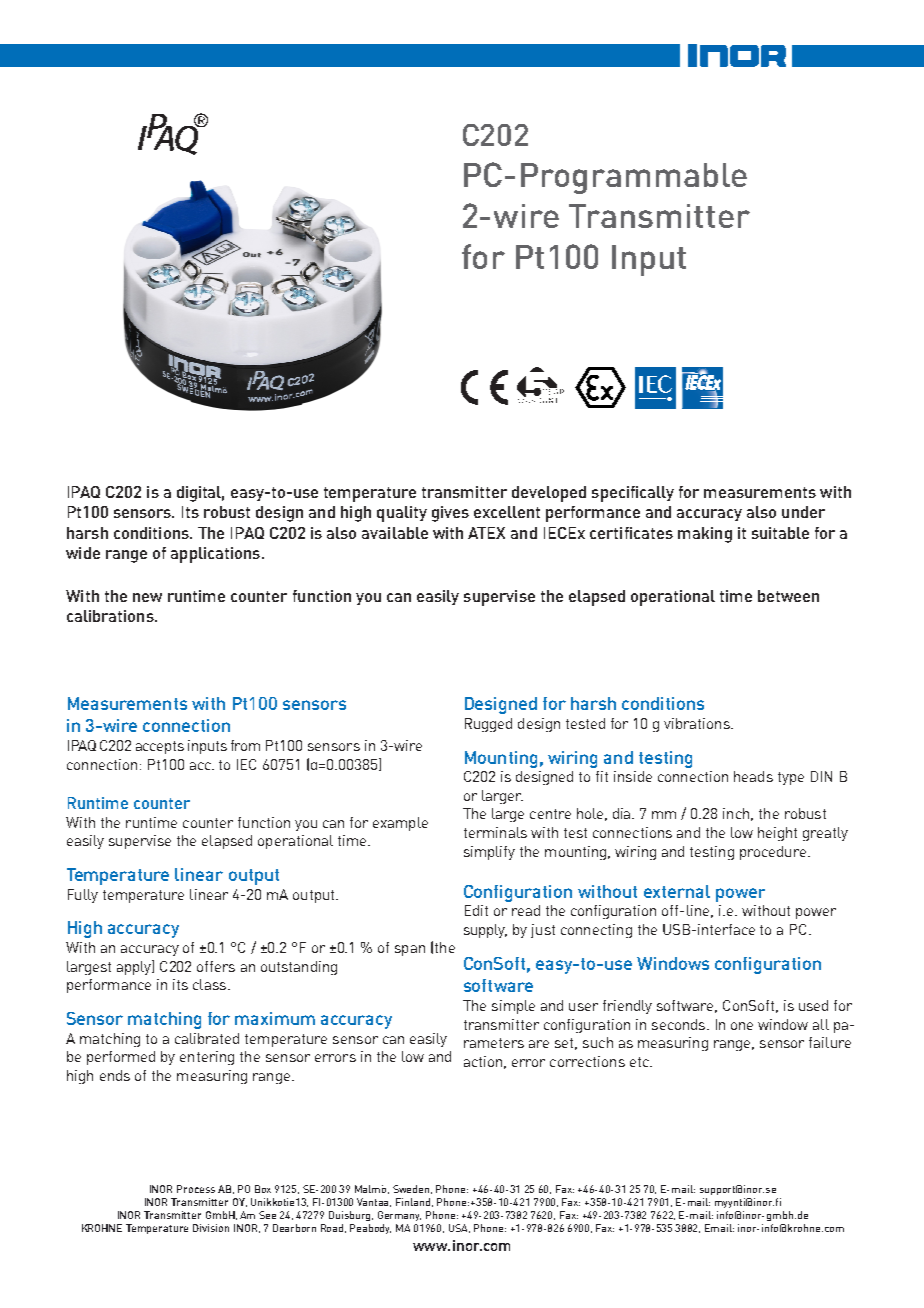 This page has height=1308, width=924. I want to click on simplify, so click(489, 853).
